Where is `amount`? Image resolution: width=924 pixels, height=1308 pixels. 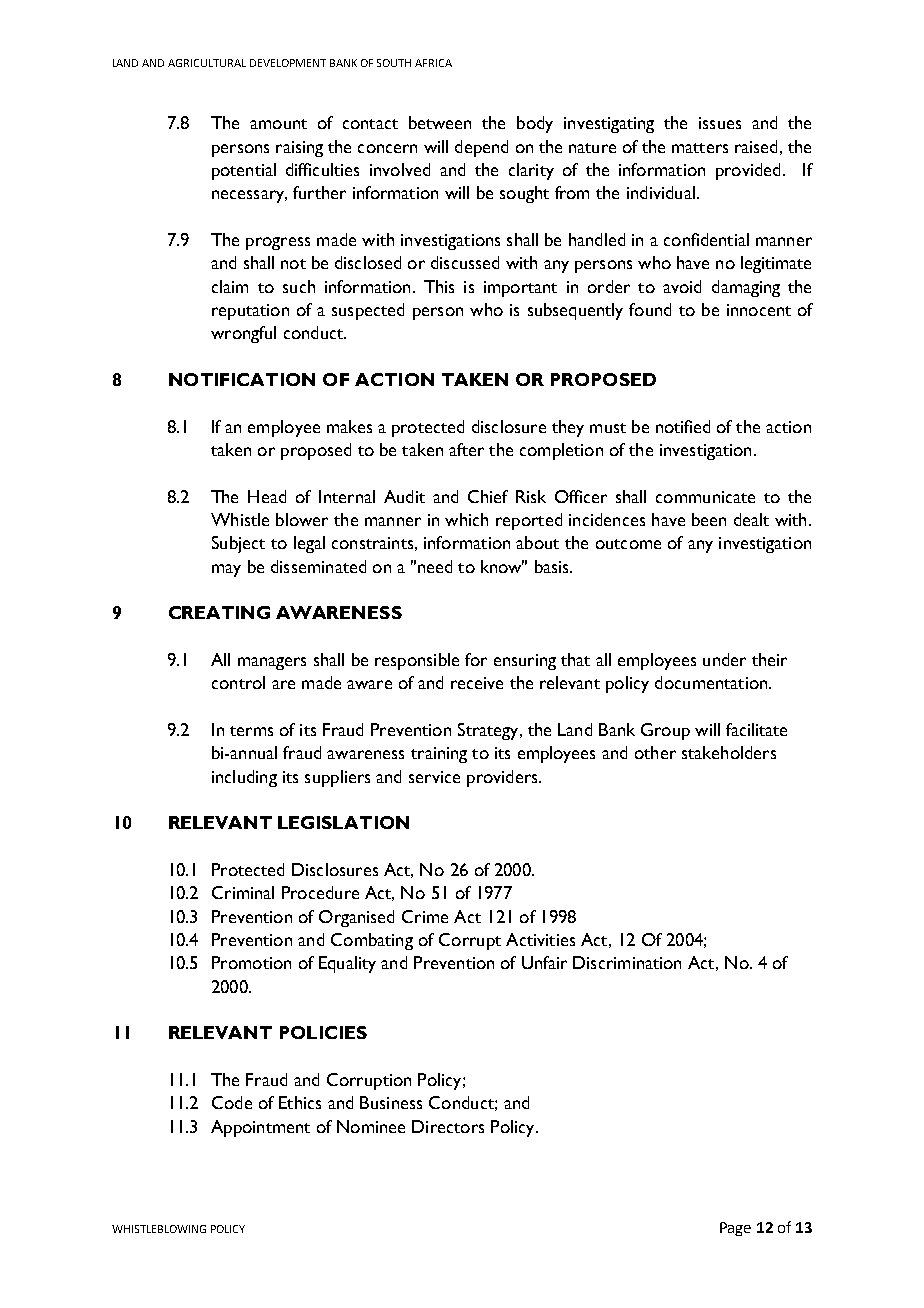 amount is located at coordinates (278, 124).
